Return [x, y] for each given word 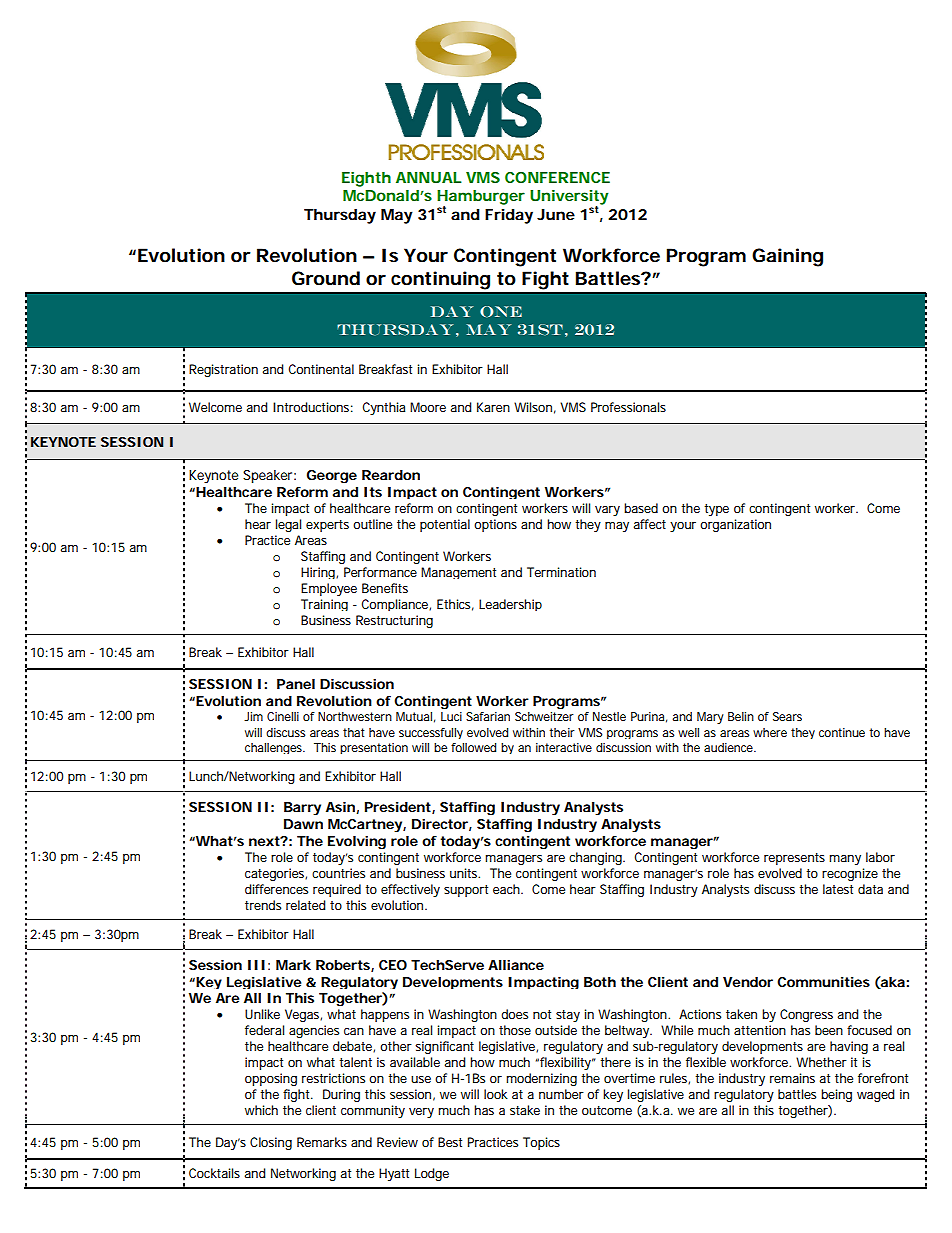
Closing [271, 1143]
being [836, 1095]
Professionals [628, 407]
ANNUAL [428, 177]
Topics [541, 1143]
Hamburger [481, 198]
